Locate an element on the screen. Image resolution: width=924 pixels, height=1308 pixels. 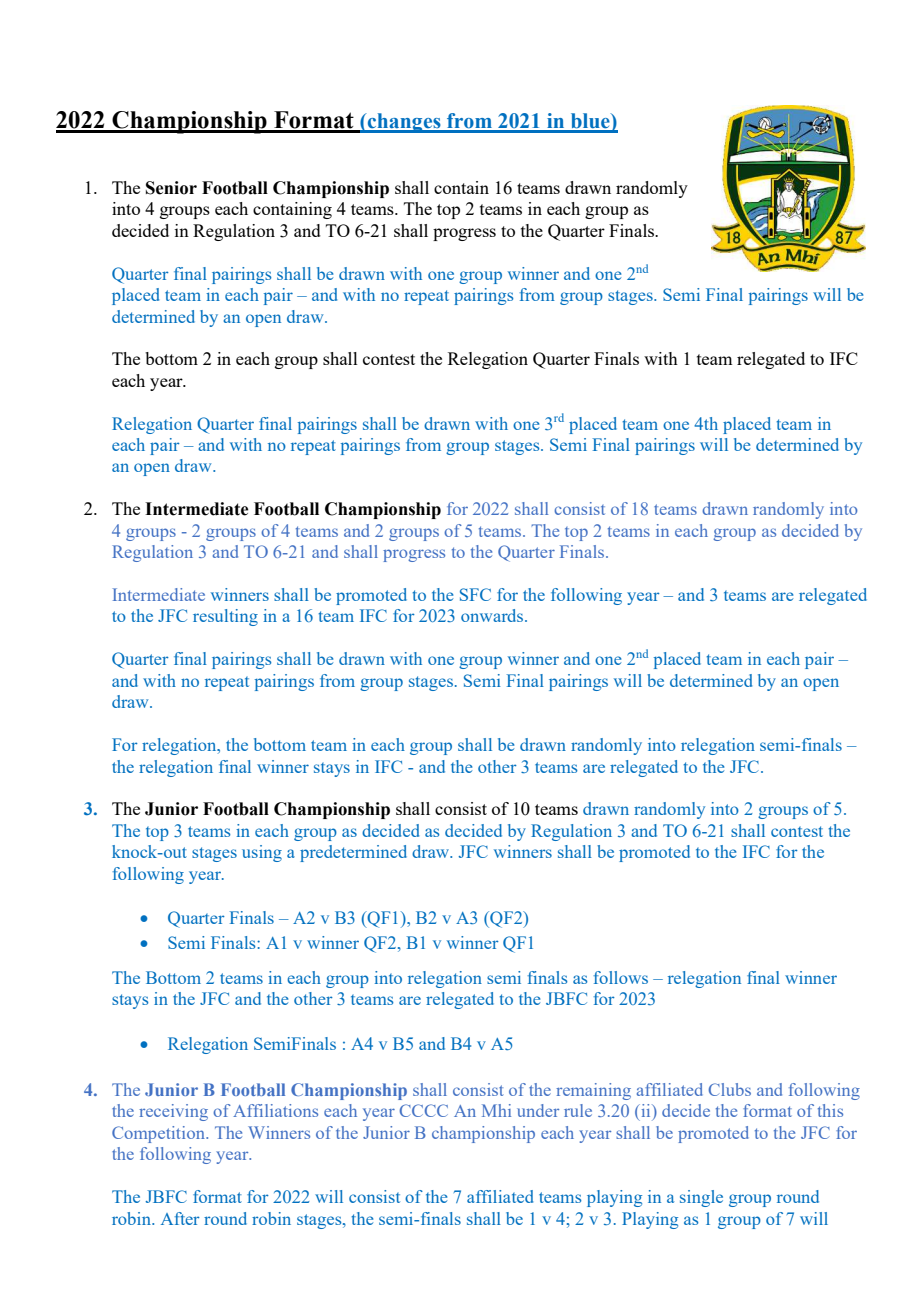
resulting is located at coordinates (225, 617).
